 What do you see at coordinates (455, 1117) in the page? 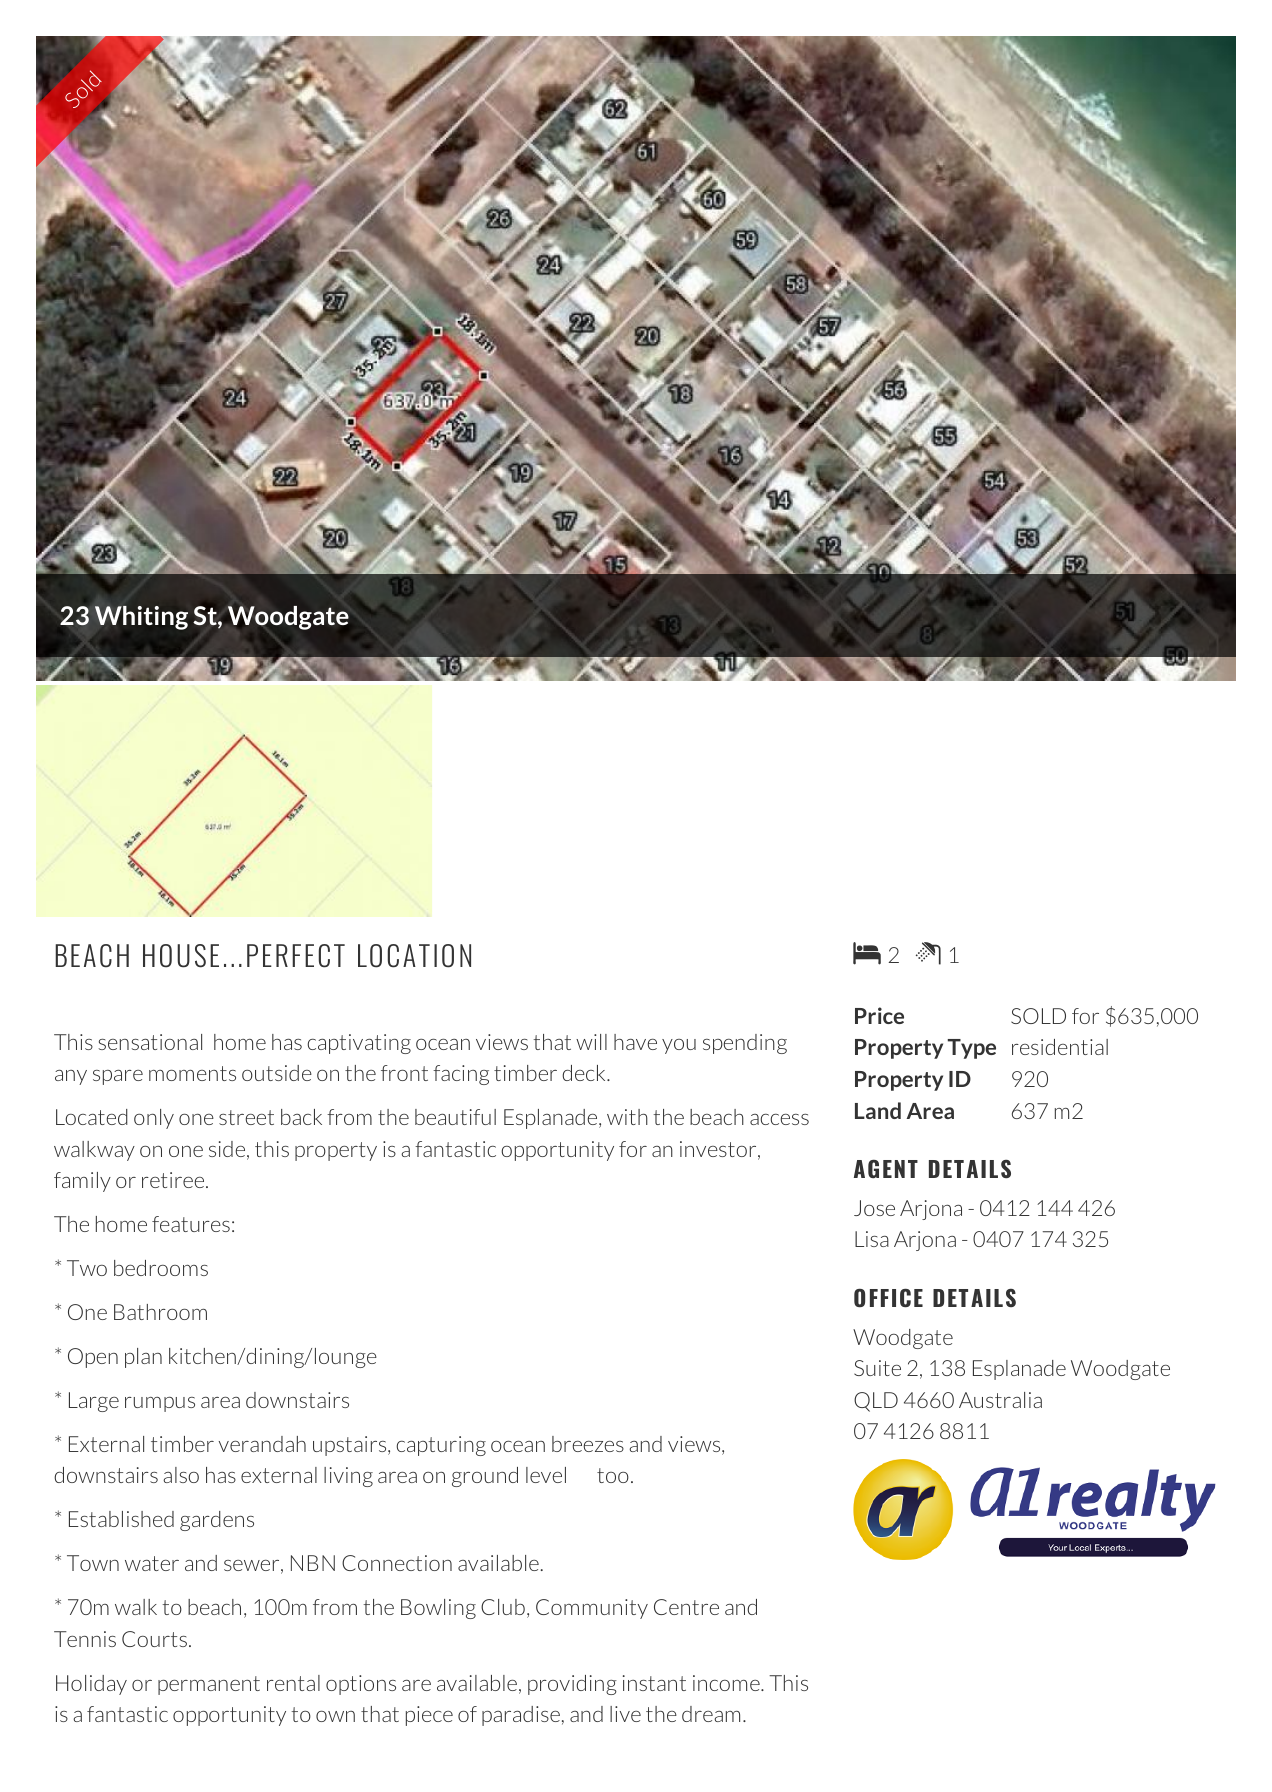
I see `beautiful` at bounding box center [455, 1117].
